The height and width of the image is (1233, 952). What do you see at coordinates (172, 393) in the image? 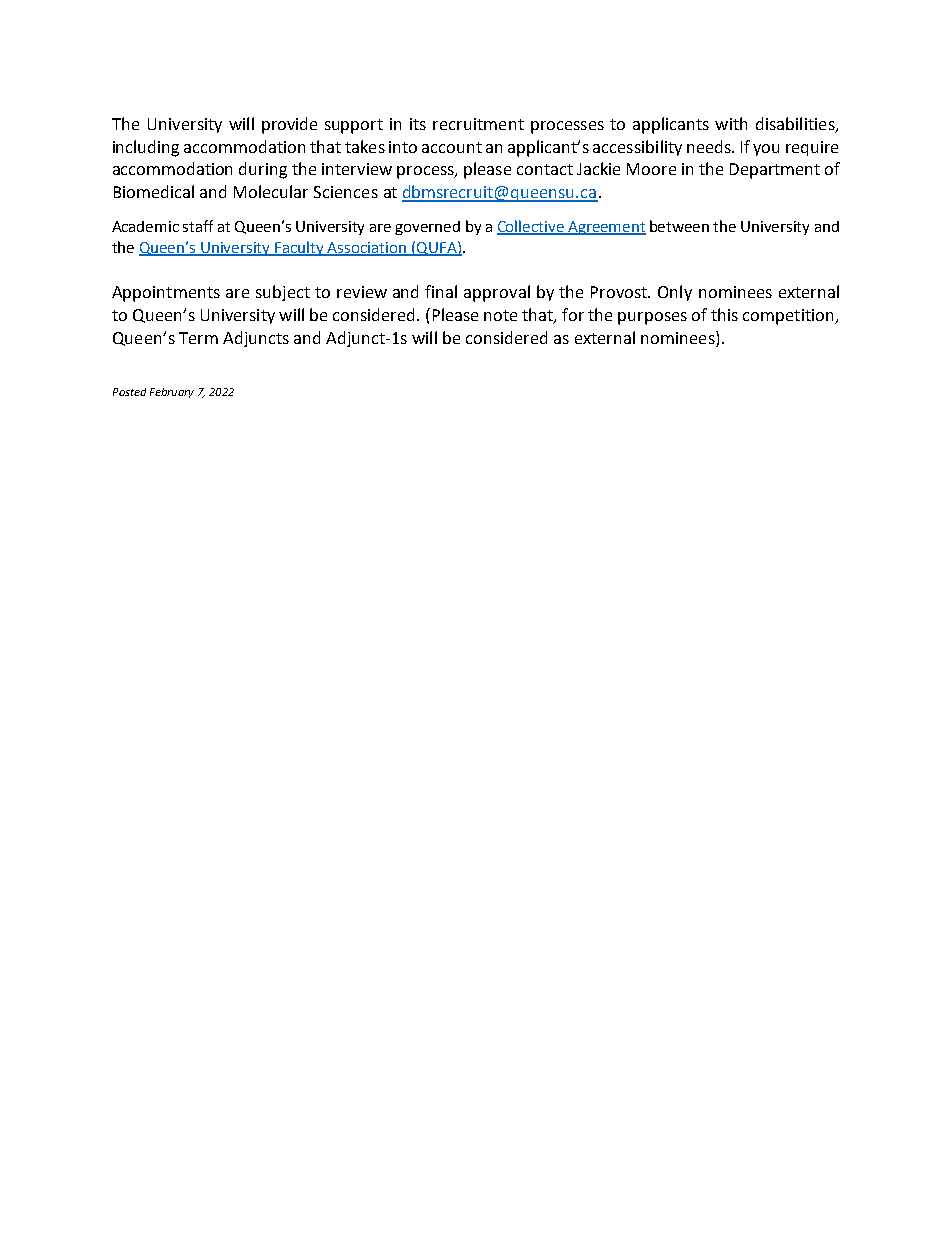
I see `February` at bounding box center [172, 393].
